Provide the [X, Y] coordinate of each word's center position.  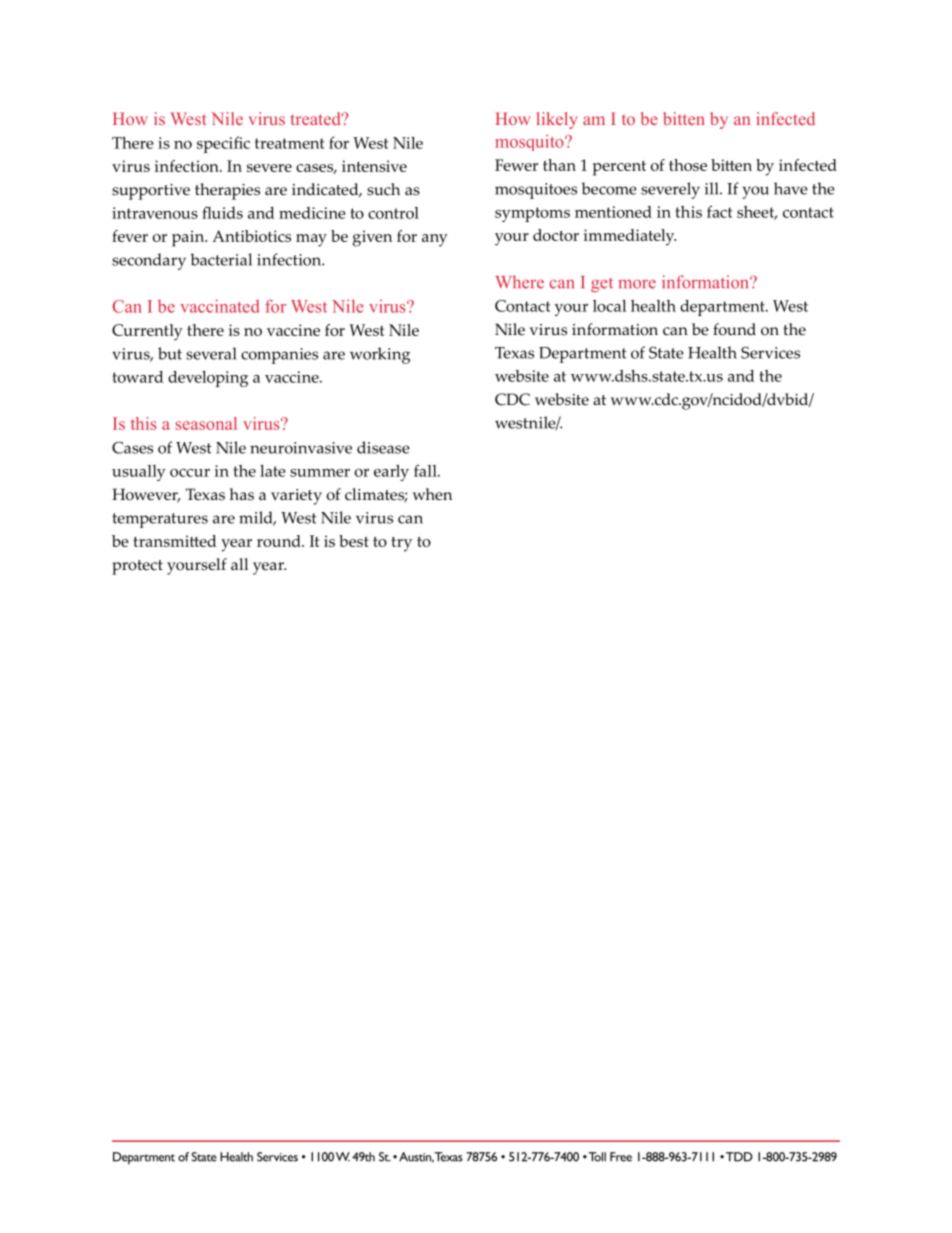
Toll [596, 1157]
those [688, 165]
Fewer [516, 165]
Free [621, 1157]
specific [223, 144]
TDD [738, 1157]
